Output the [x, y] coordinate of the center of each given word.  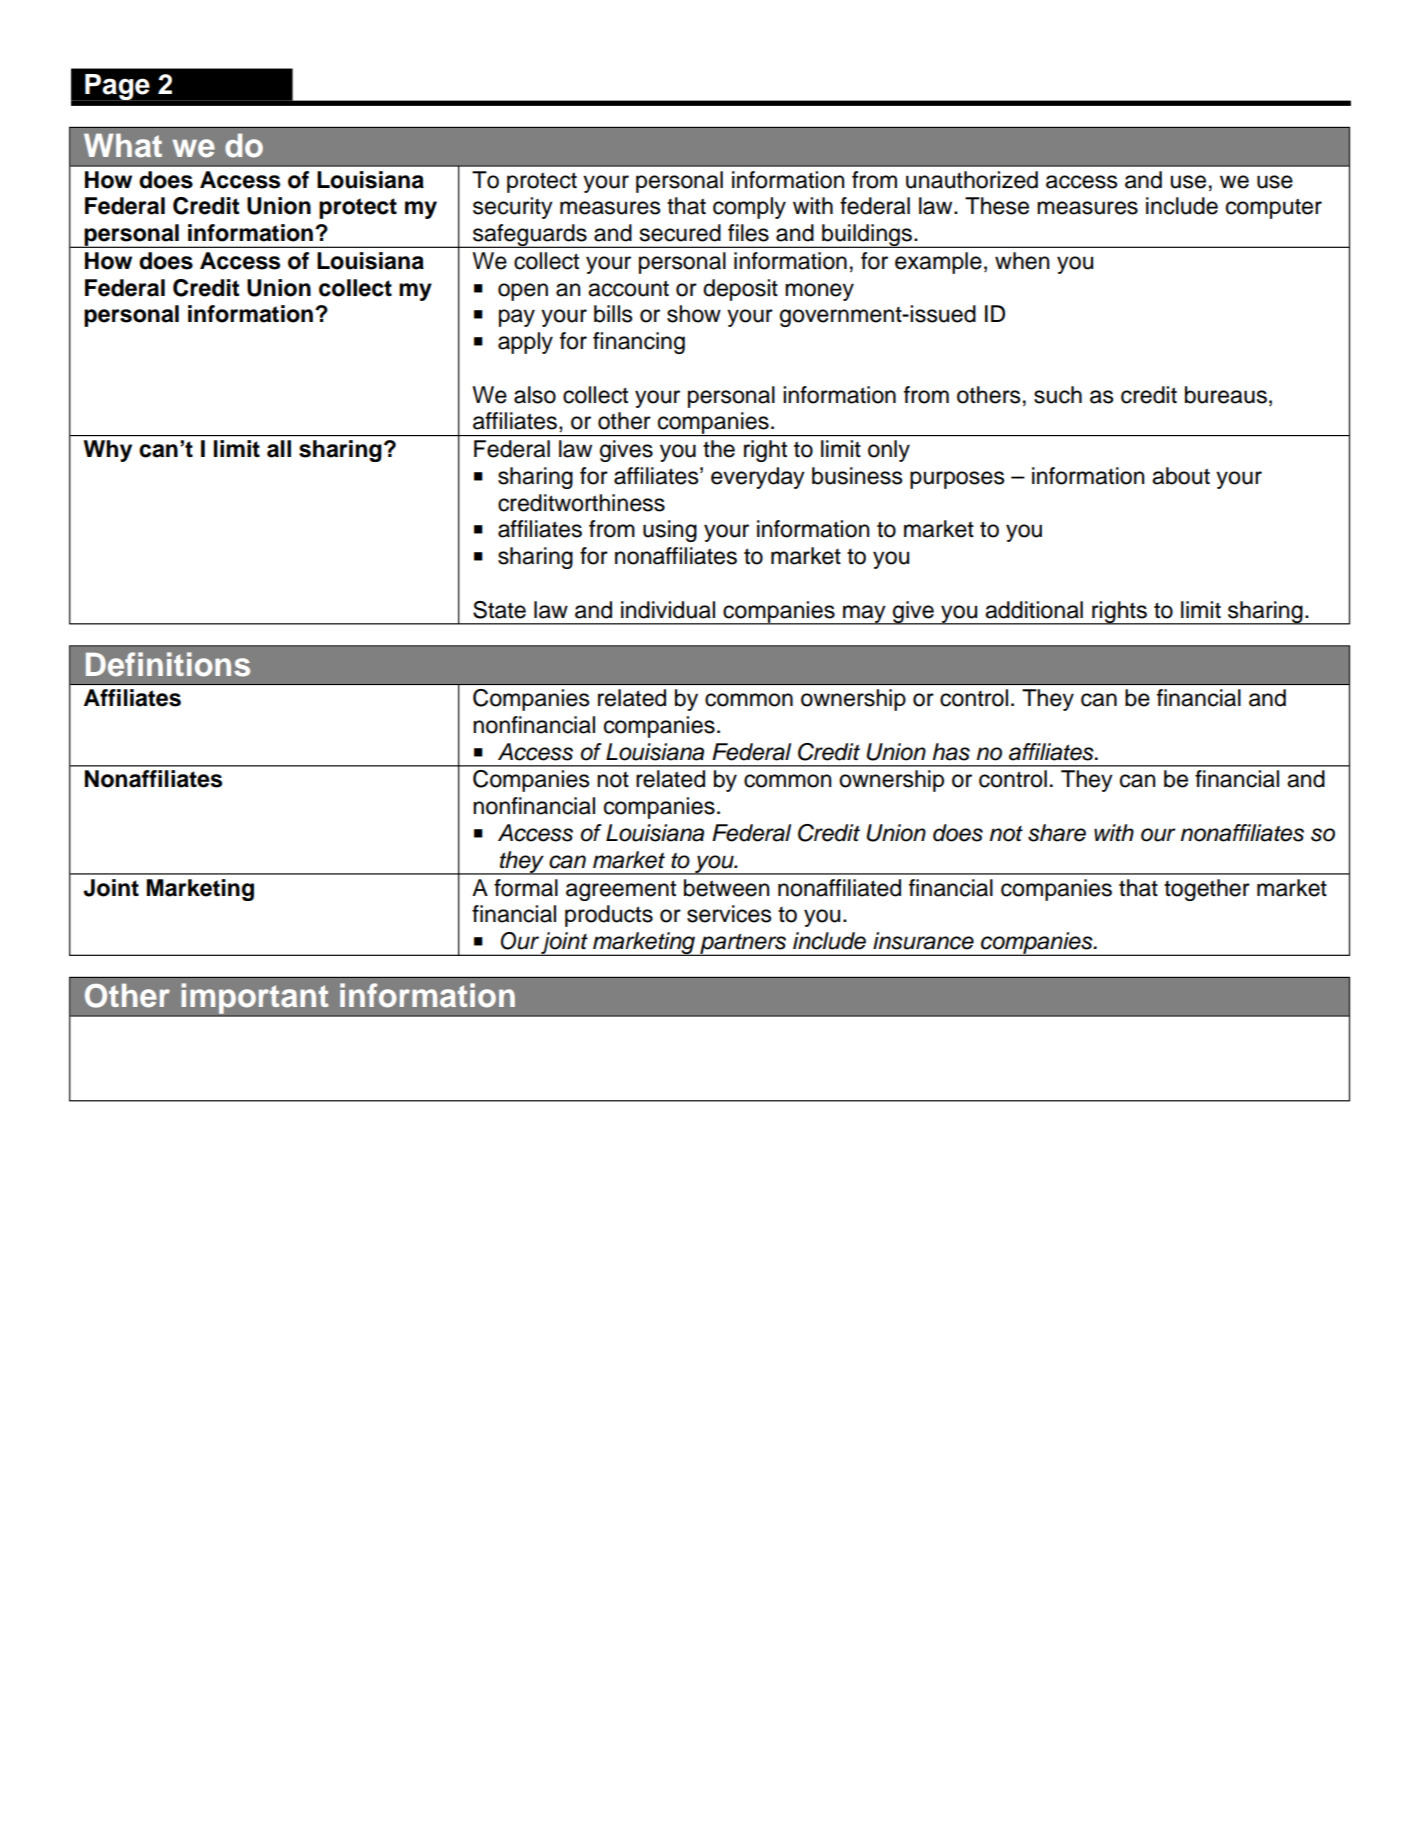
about [1181, 476]
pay [517, 318]
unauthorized [972, 180]
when [1022, 261]
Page [117, 87]
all [279, 449]
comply [749, 208]
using [670, 531]
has [951, 752]
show [694, 314]
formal [526, 888]
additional [1034, 610]
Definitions [168, 664]
